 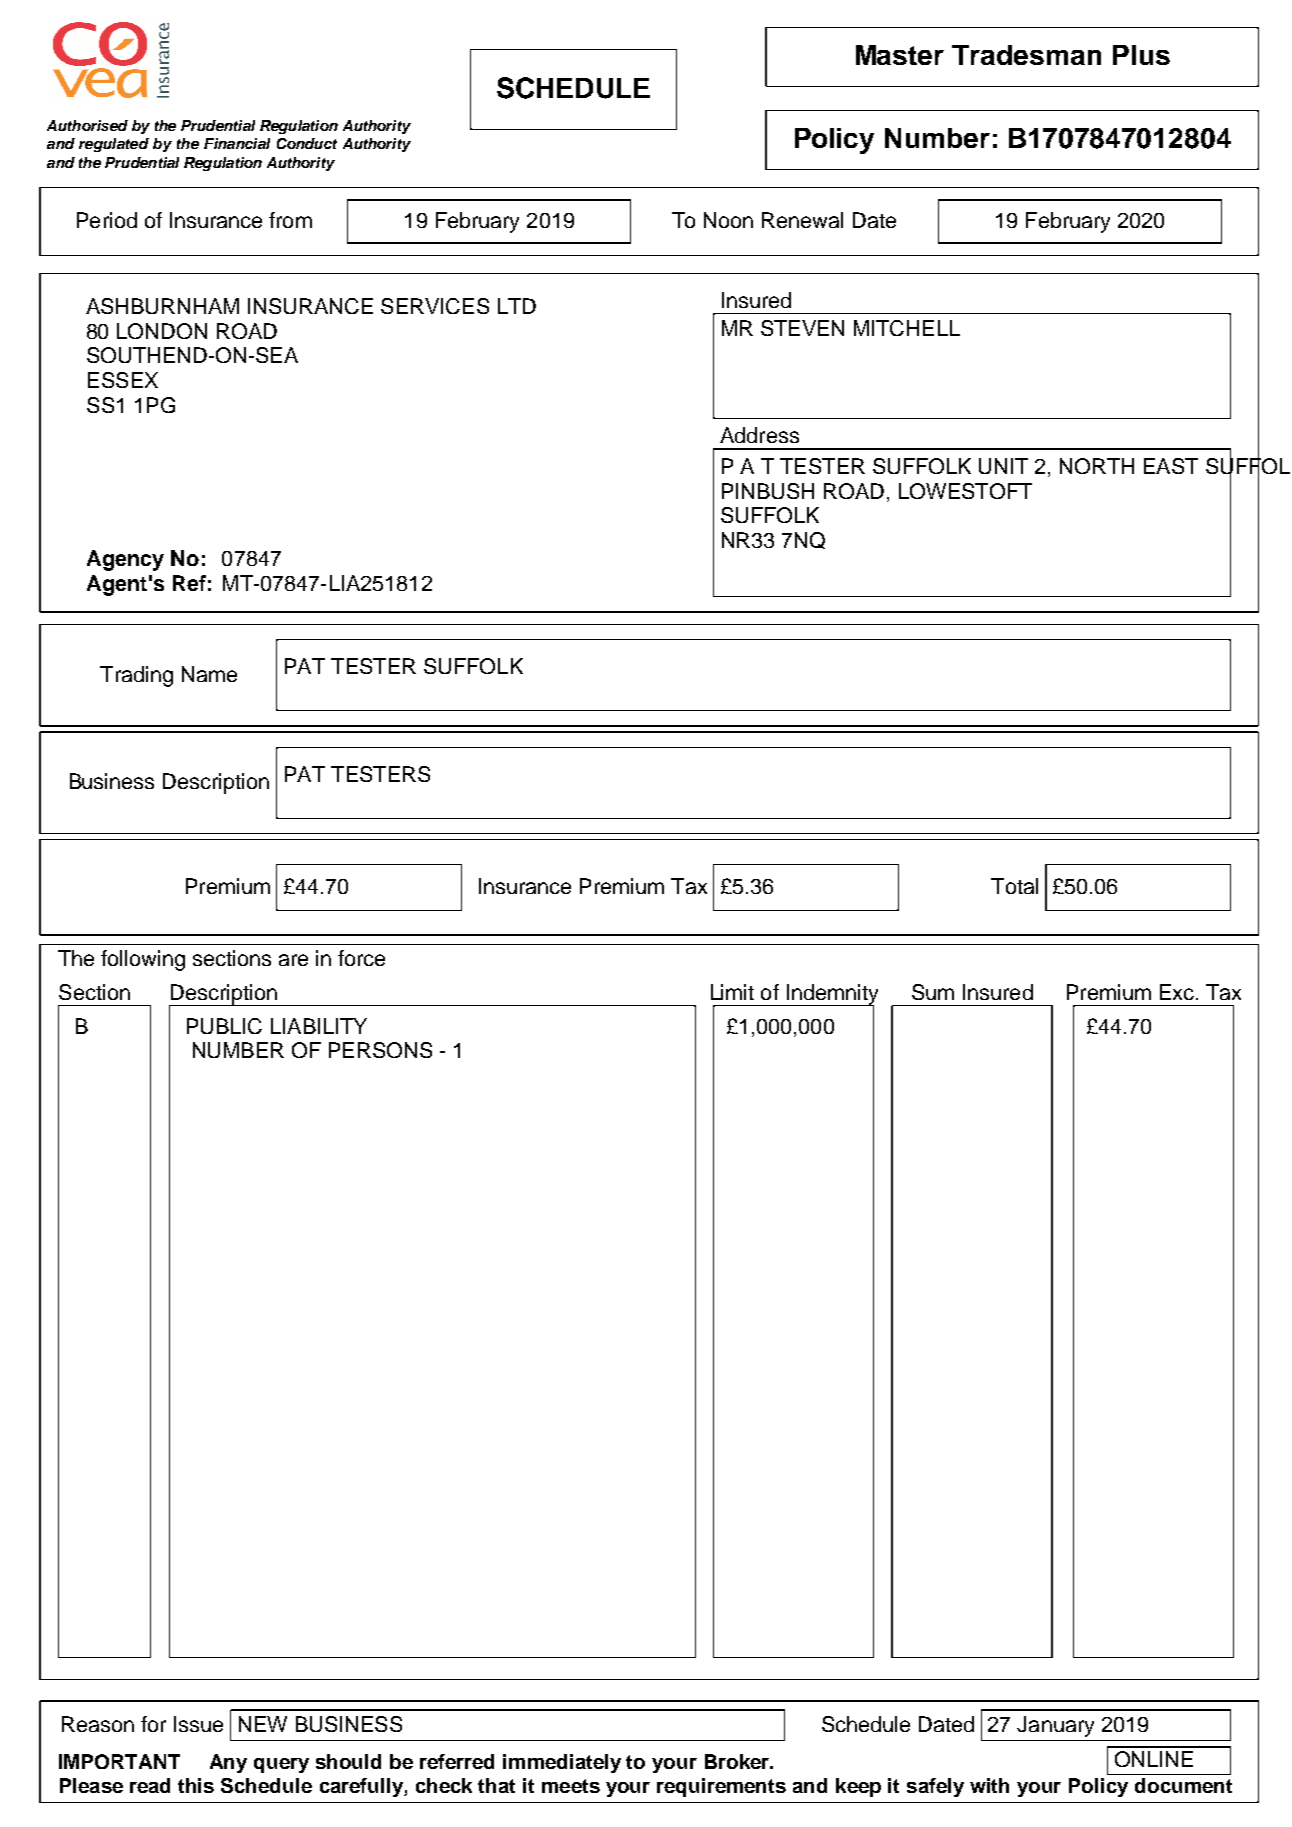 What do you see at coordinates (1014, 886) in the screenshot?
I see `Total` at bounding box center [1014, 886].
